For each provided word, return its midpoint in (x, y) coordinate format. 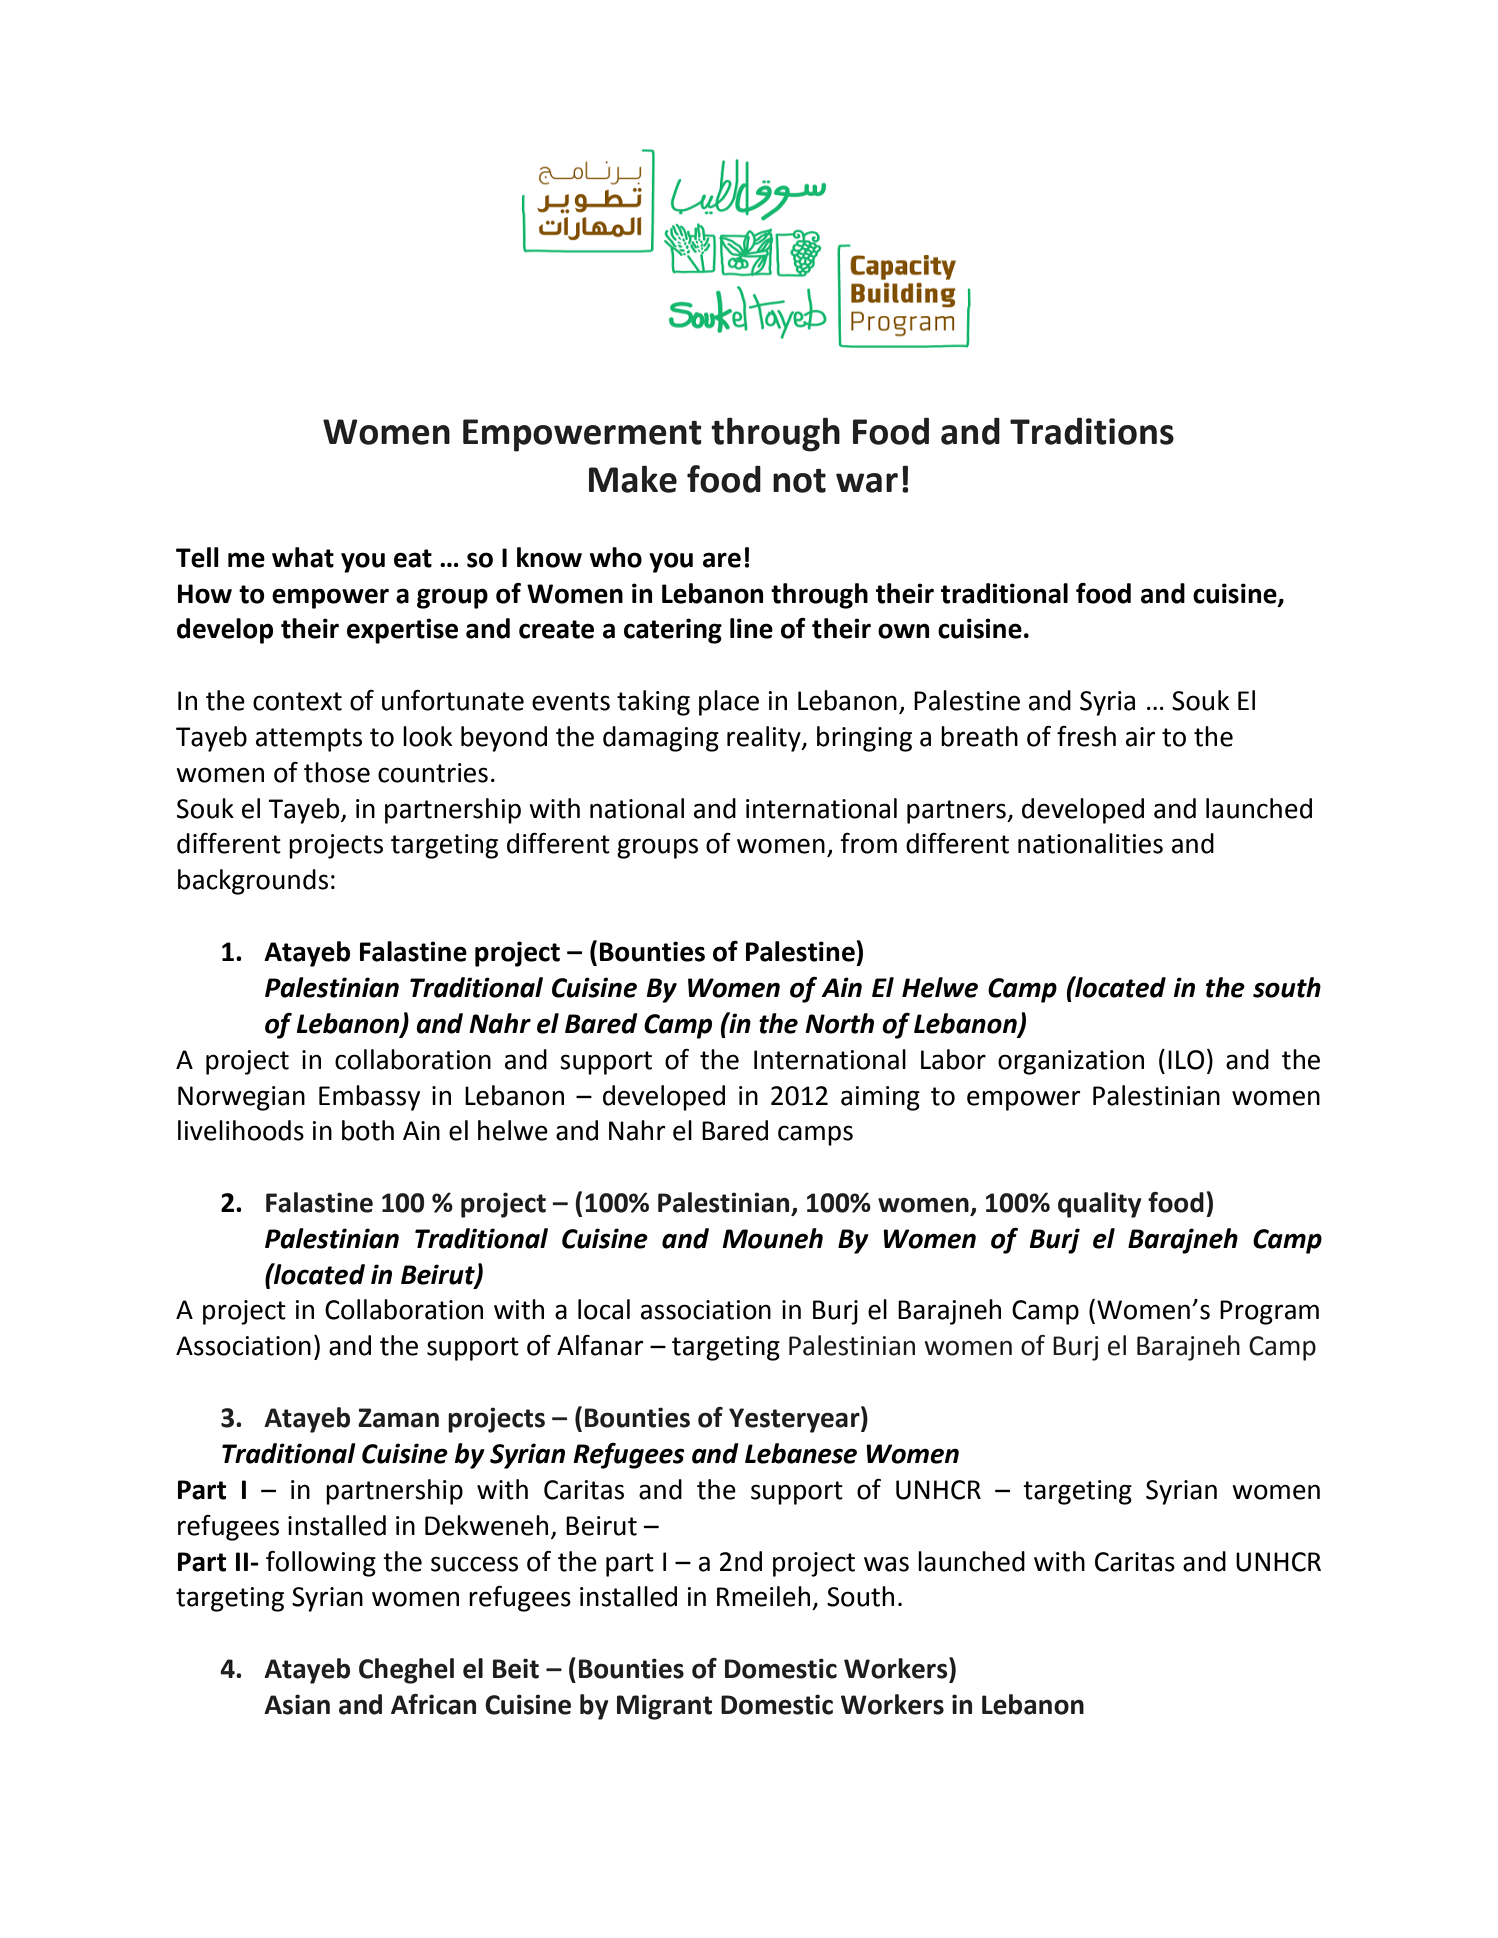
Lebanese (801, 1453)
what (303, 557)
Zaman (398, 1418)
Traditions (1092, 431)
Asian (297, 1704)
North (839, 1023)
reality (765, 739)
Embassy (369, 1098)
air (1140, 737)
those (337, 772)
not (799, 481)
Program (1269, 1312)
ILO (1186, 1060)
